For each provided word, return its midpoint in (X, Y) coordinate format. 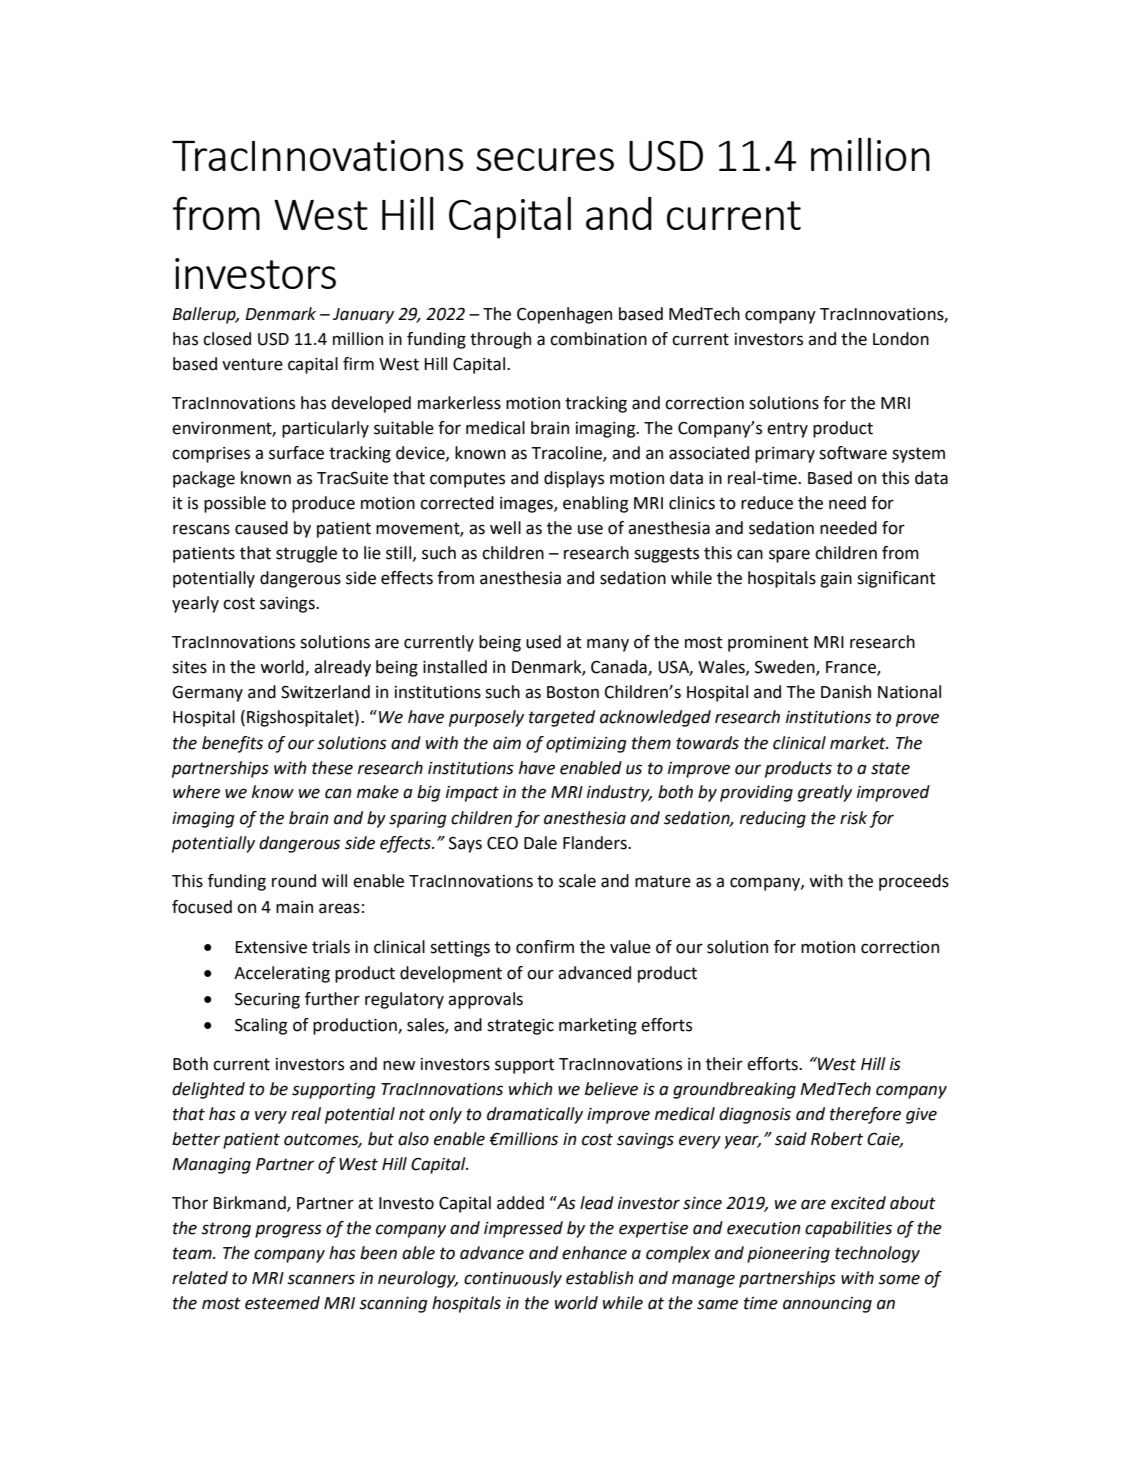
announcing (827, 1305)
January (363, 316)
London (901, 339)
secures (545, 159)
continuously (513, 1279)
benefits (232, 744)
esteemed (282, 1303)
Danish (846, 692)
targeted (562, 718)
